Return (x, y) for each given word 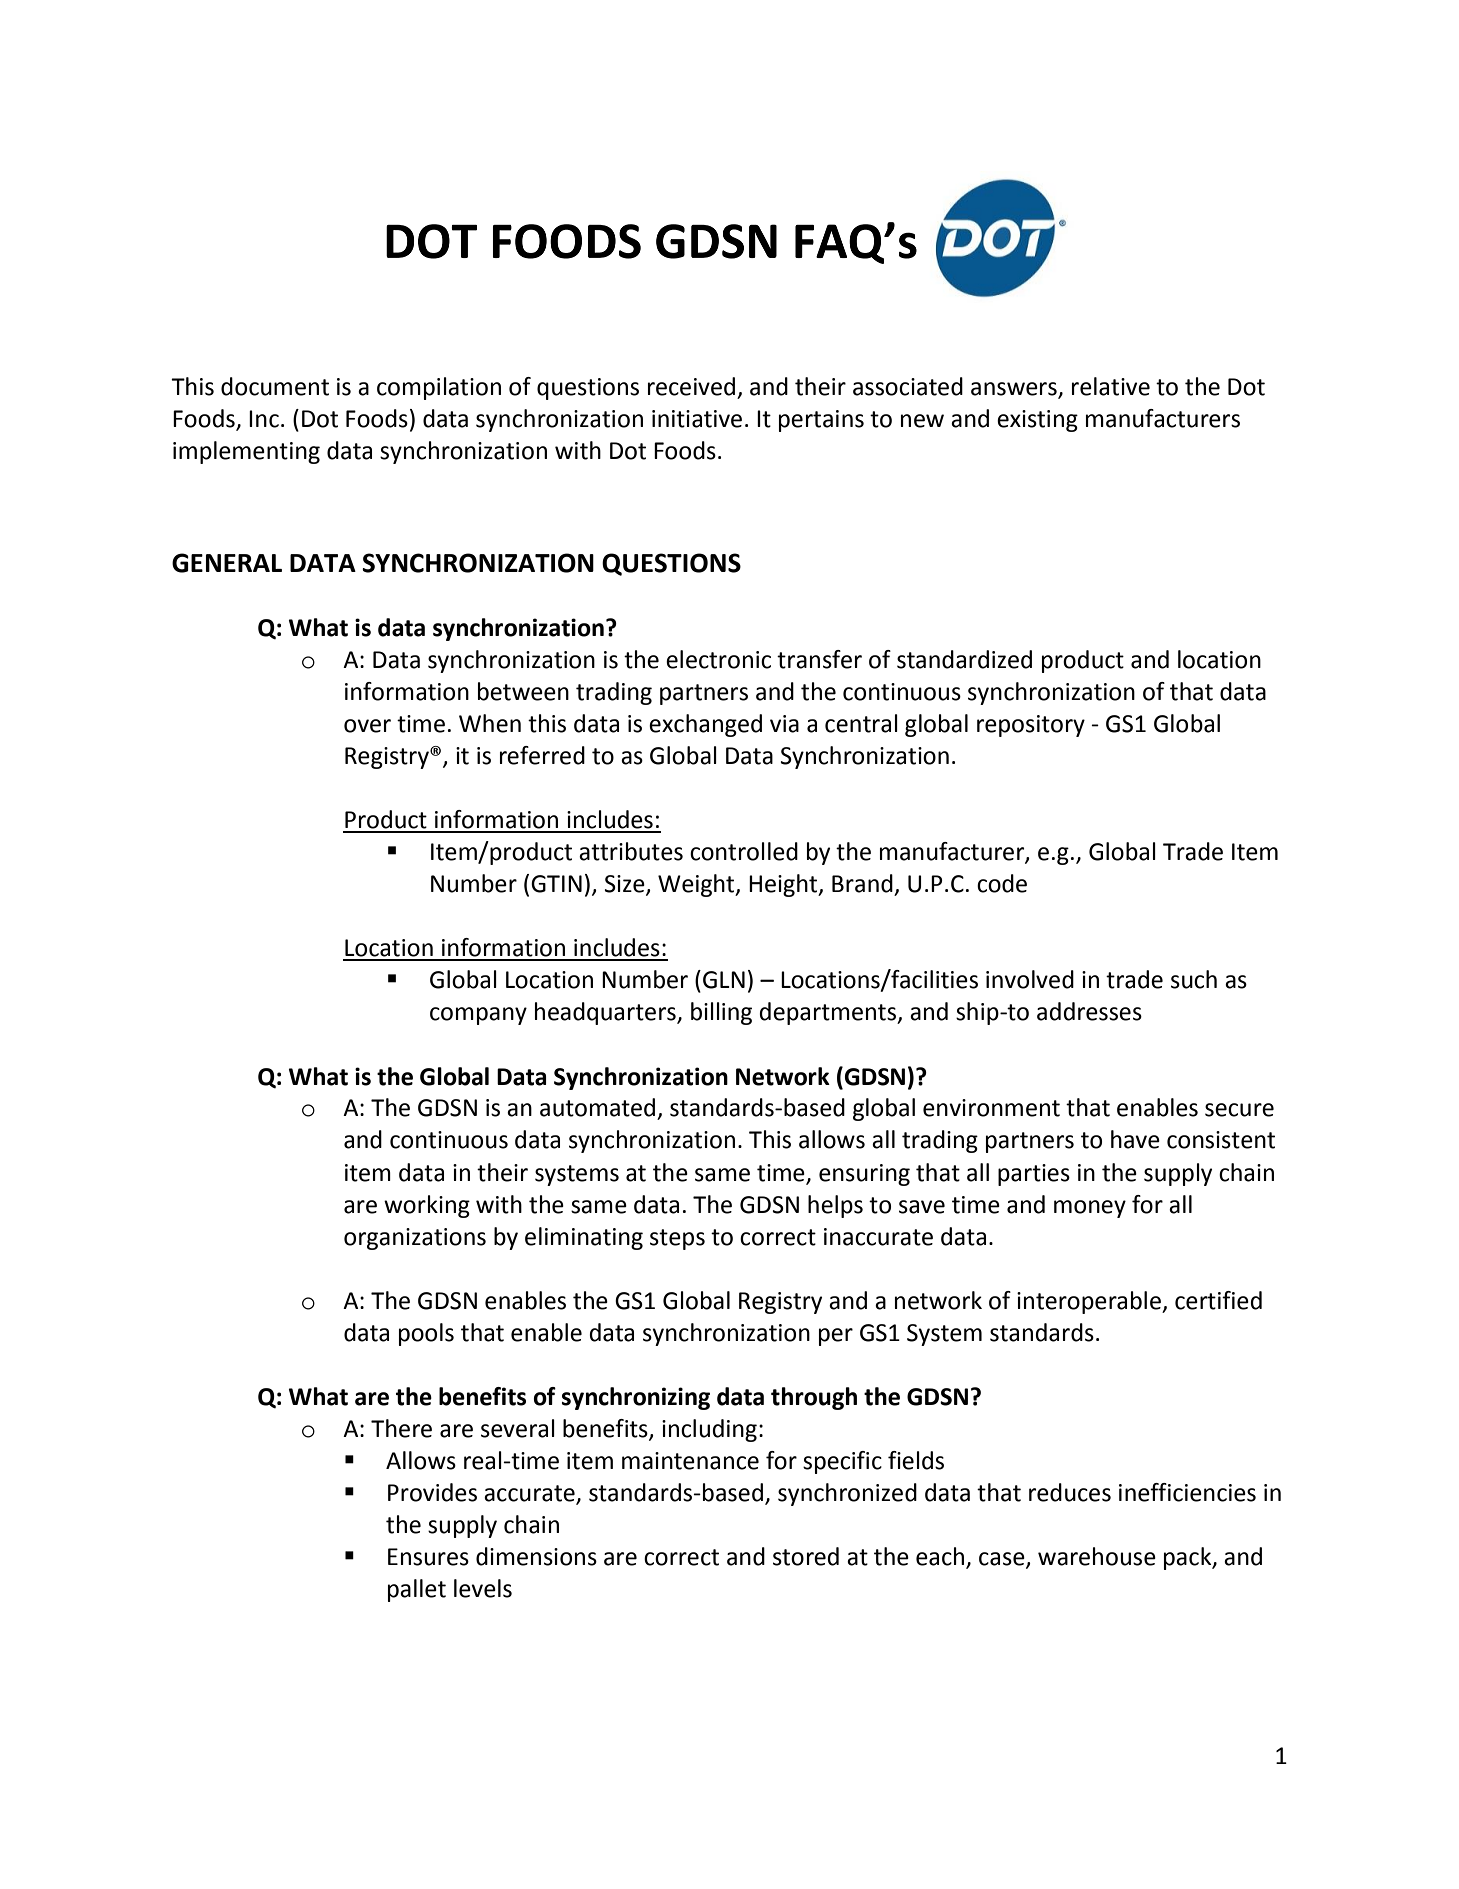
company (478, 1016)
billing (721, 1013)
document (275, 386)
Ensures (428, 1557)
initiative (697, 419)
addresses (1089, 1011)
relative (1111, 386)
